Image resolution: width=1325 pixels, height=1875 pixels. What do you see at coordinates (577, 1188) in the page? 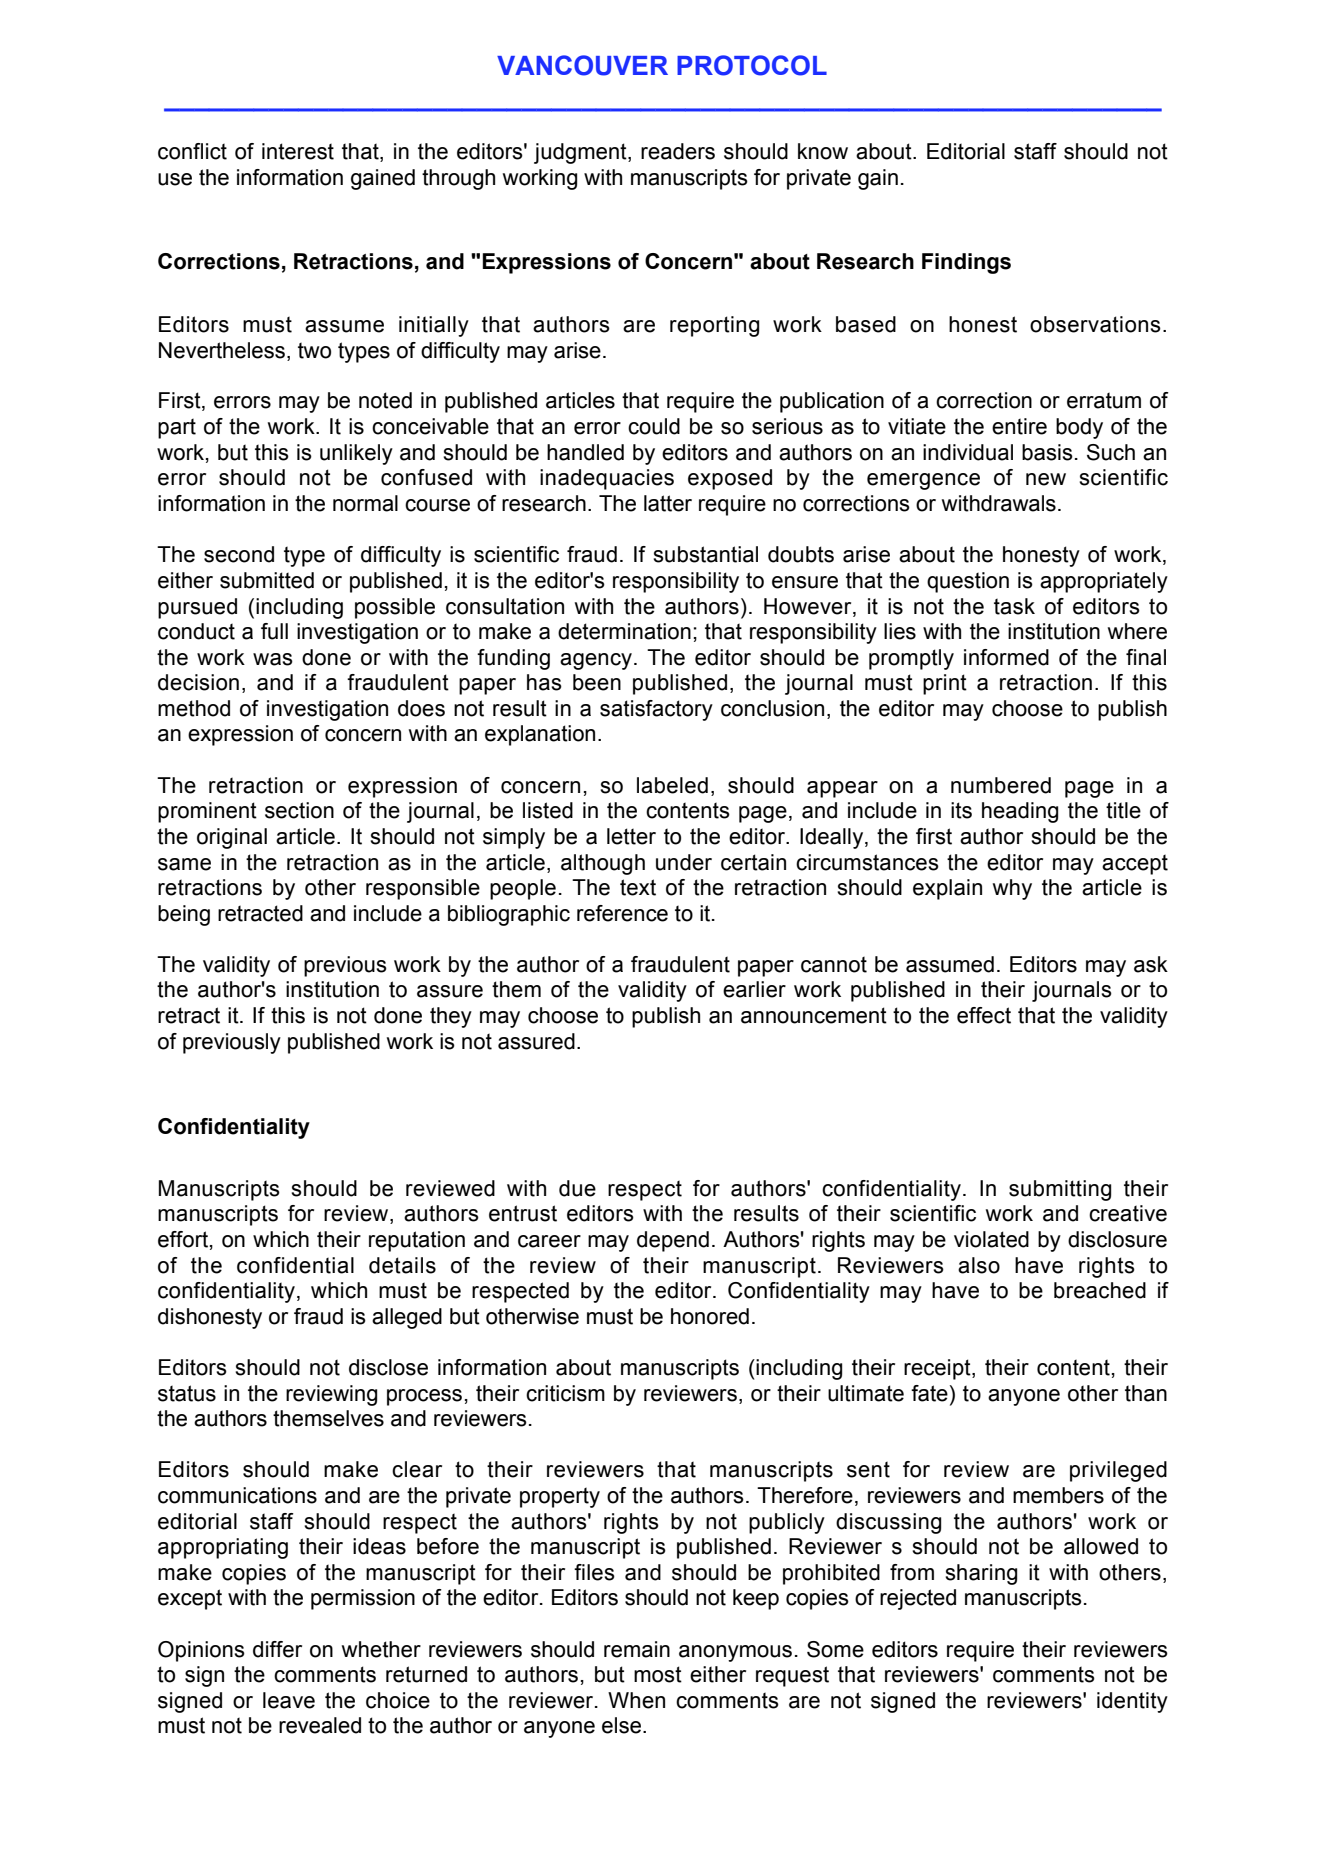
I see `due` at bounding box center [577, 1188].
